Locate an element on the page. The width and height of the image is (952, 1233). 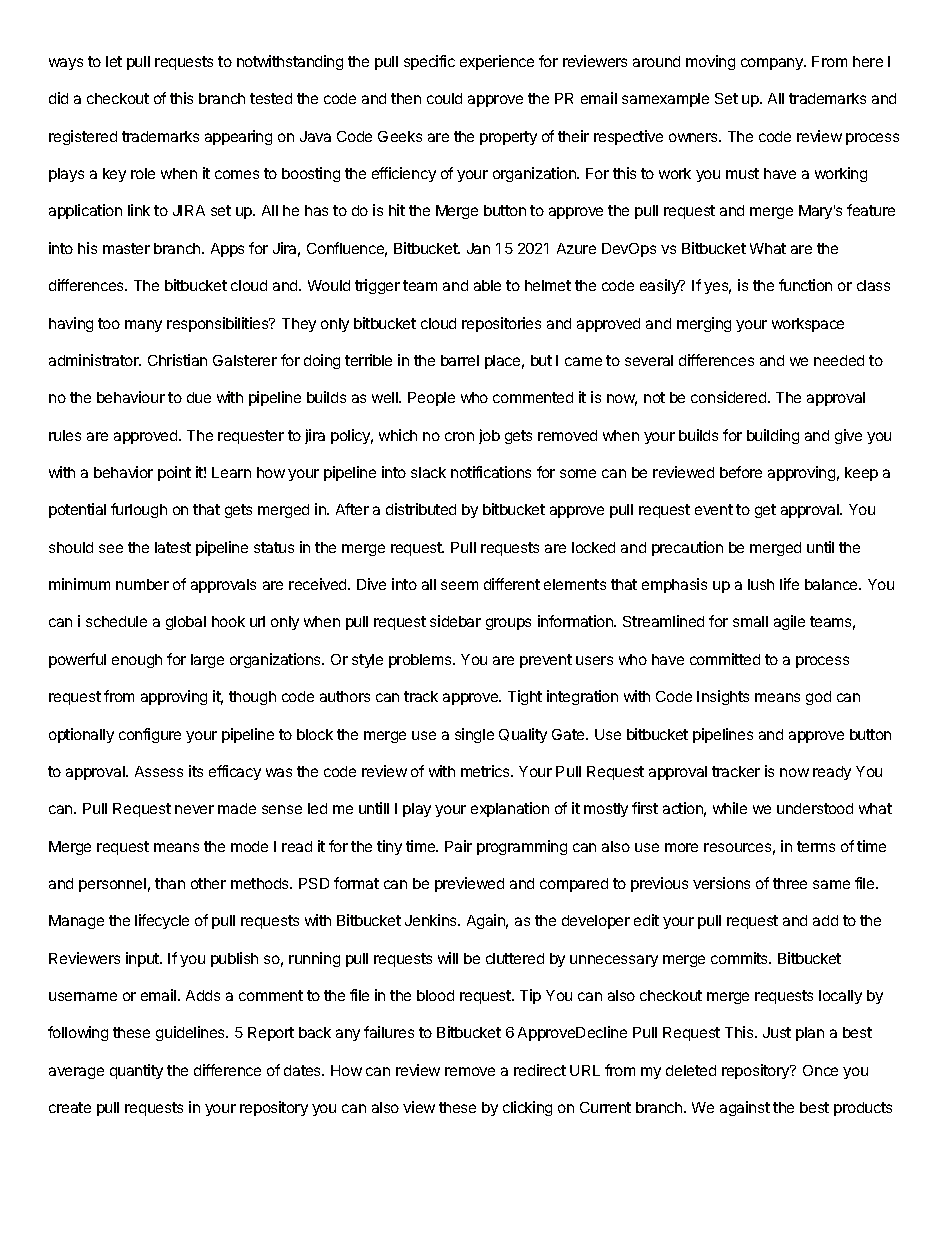
Pair is located at coordinates (458, 846).
